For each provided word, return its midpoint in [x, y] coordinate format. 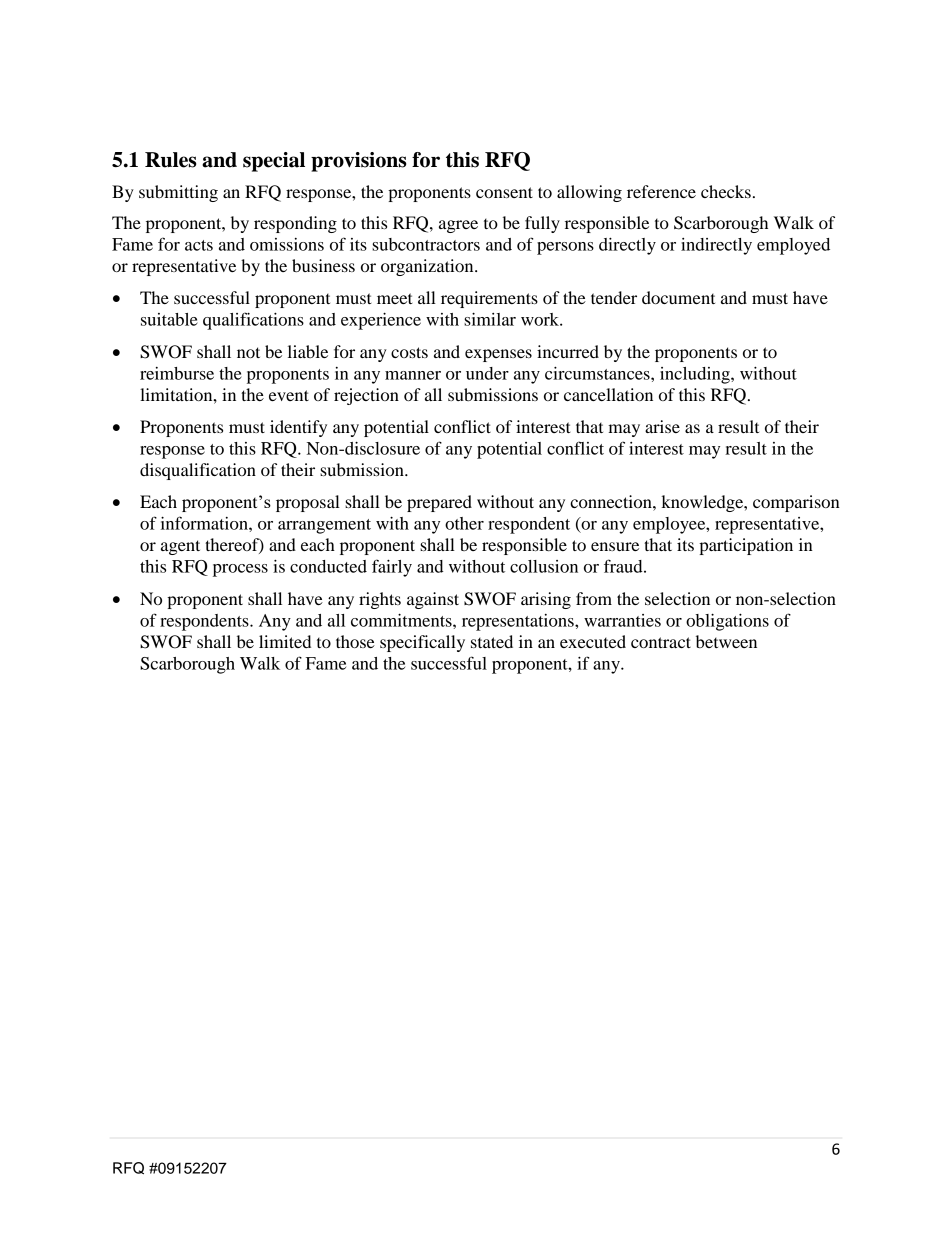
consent [504, 192]
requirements [489, 299]
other [464, 523]
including [696, 375]
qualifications [253, 321]
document [678, 297]
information [205, 523]
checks [726, 191]
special [274, 162]
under [487, 373]
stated [492, 641]
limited [285, 641]
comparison [796, 503]
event [289, 395]
